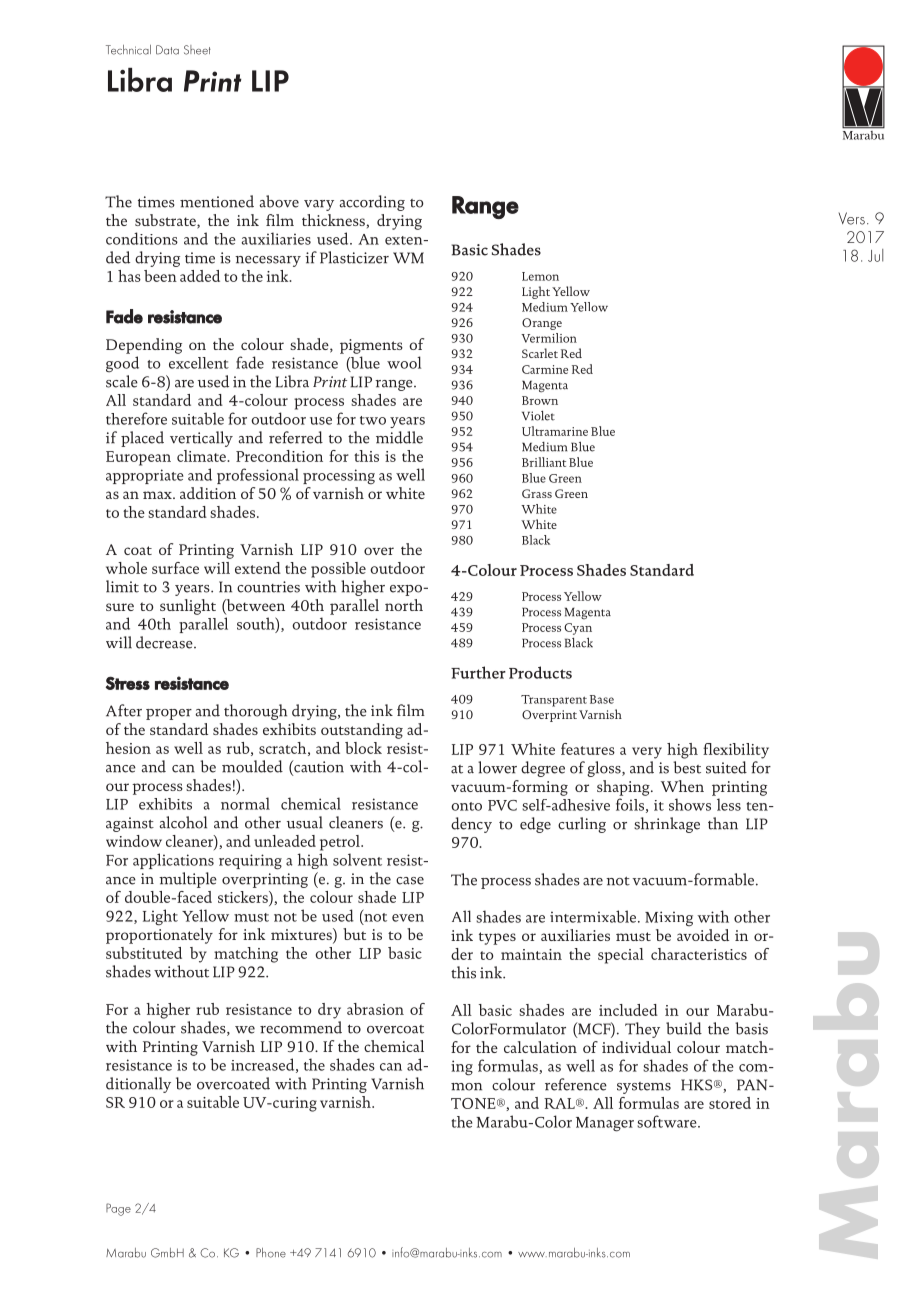 The image size is (924, 1308). What do you see at coordinates (175, 568) in the screenshot?
I see `surface` at bounding box center [175, 568].
